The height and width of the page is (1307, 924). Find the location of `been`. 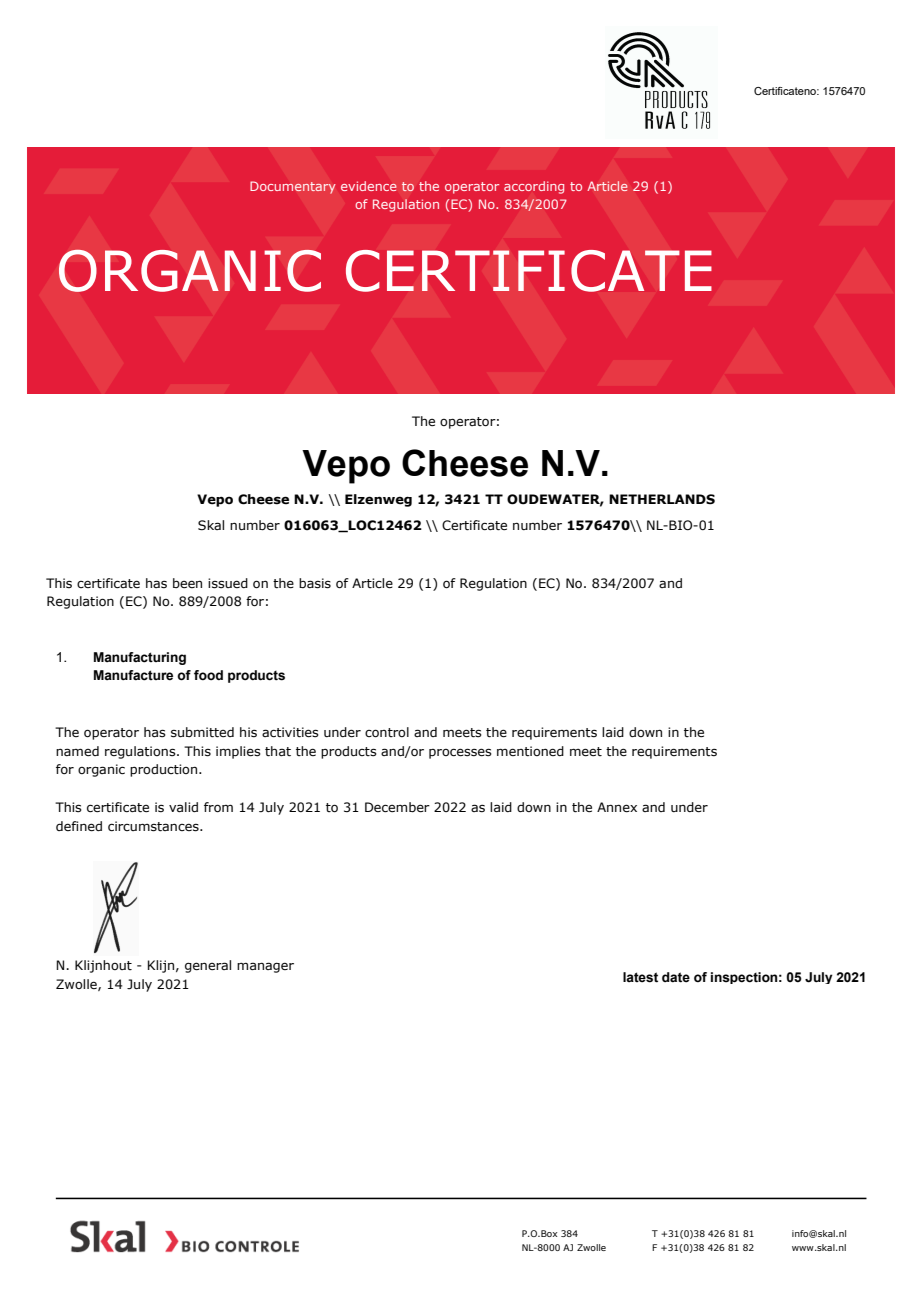

been is located at coordinates (187, 583).
